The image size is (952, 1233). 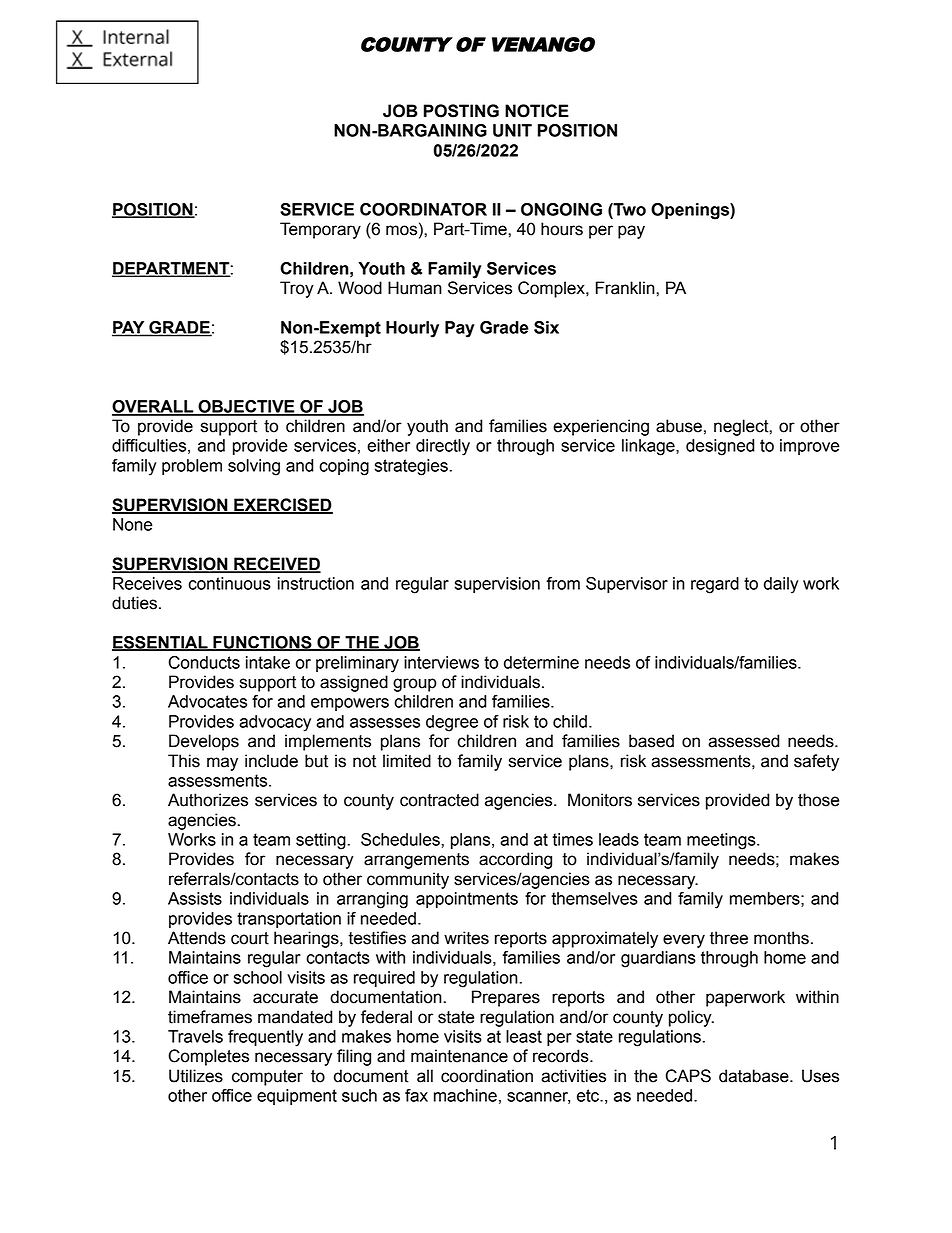 I want to click on continuous, so click(x=229, y=583).
